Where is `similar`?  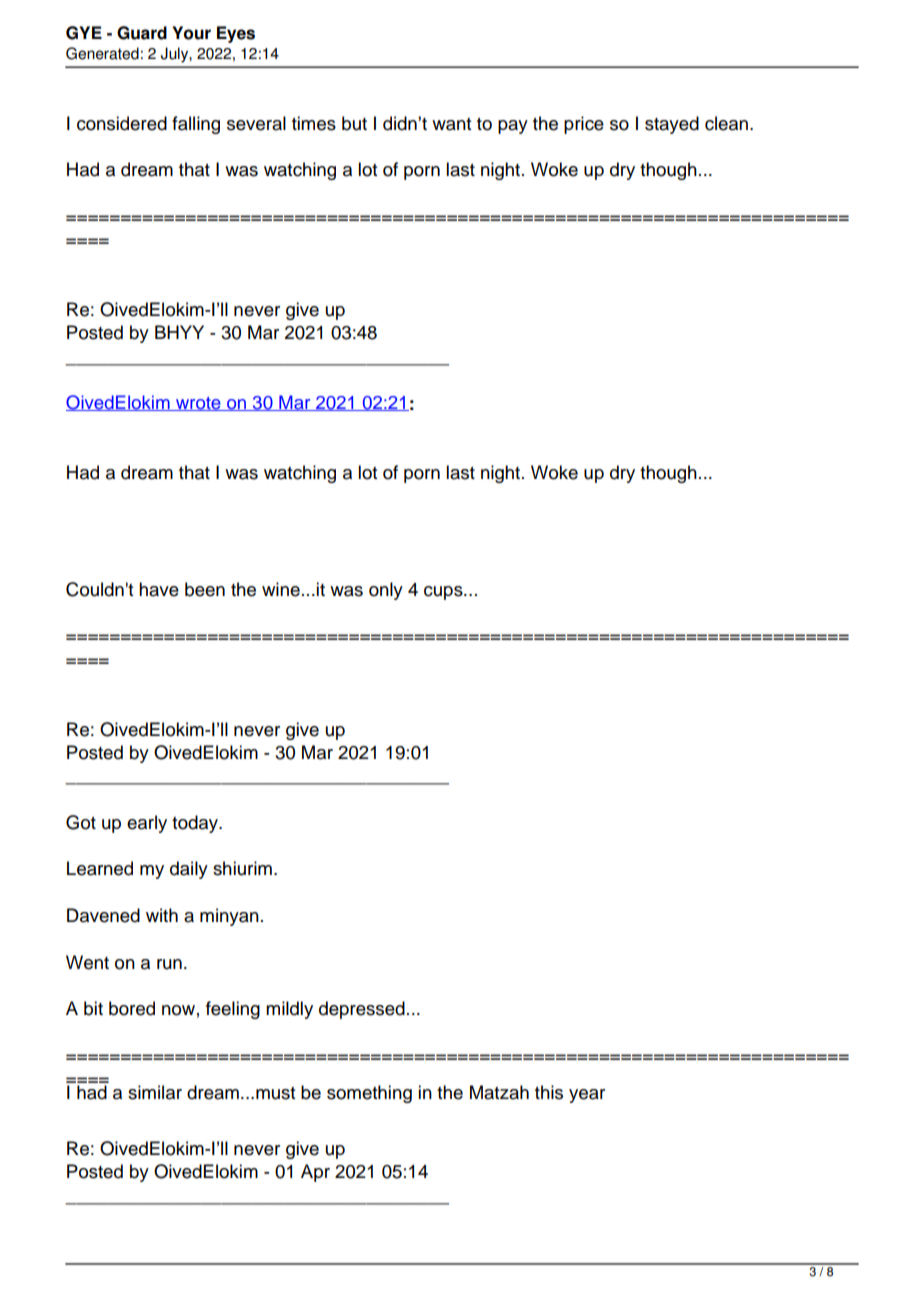
similar is located at coordinates (155, 1092).
